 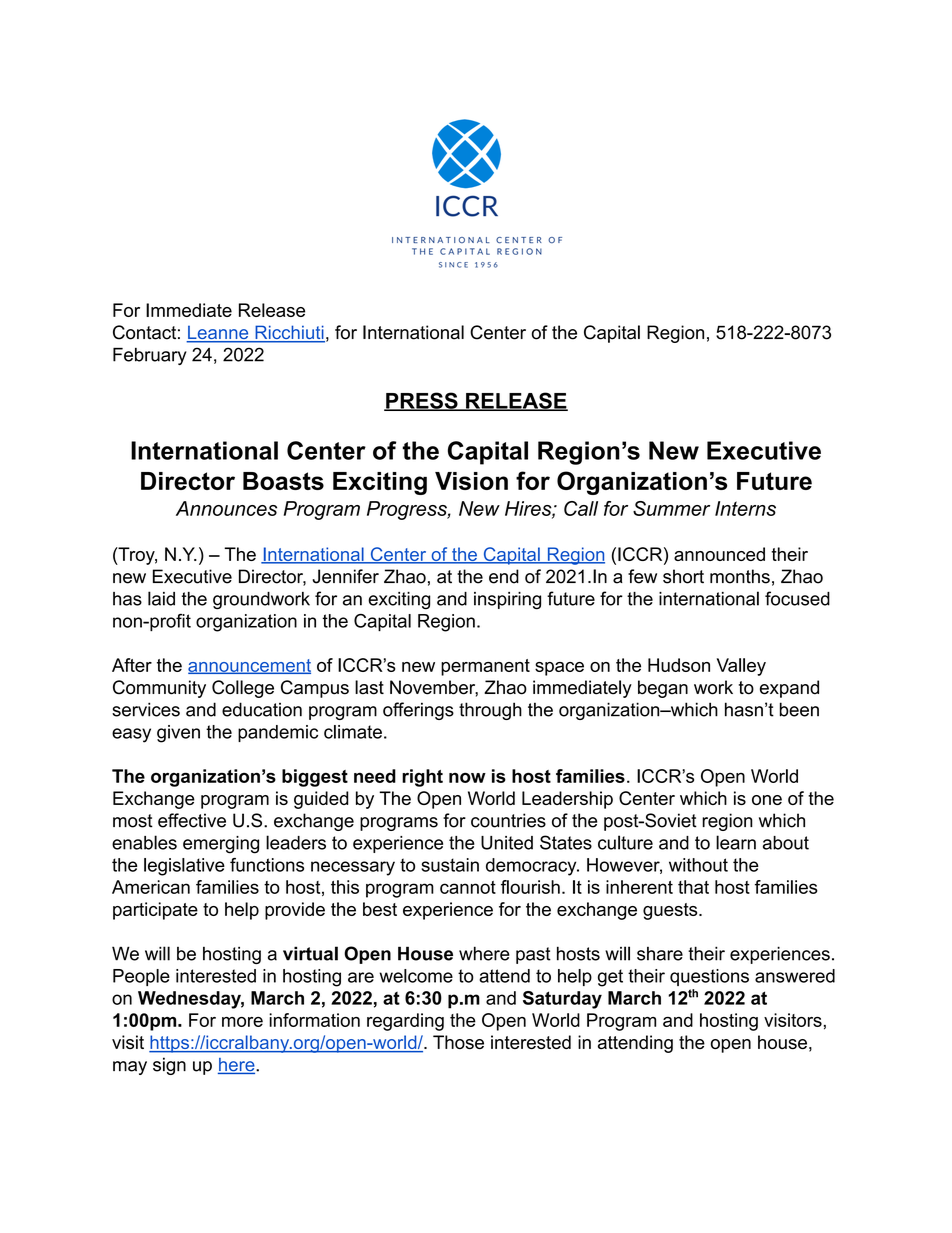 I want to click on effective, so click(x=192, y=820).
